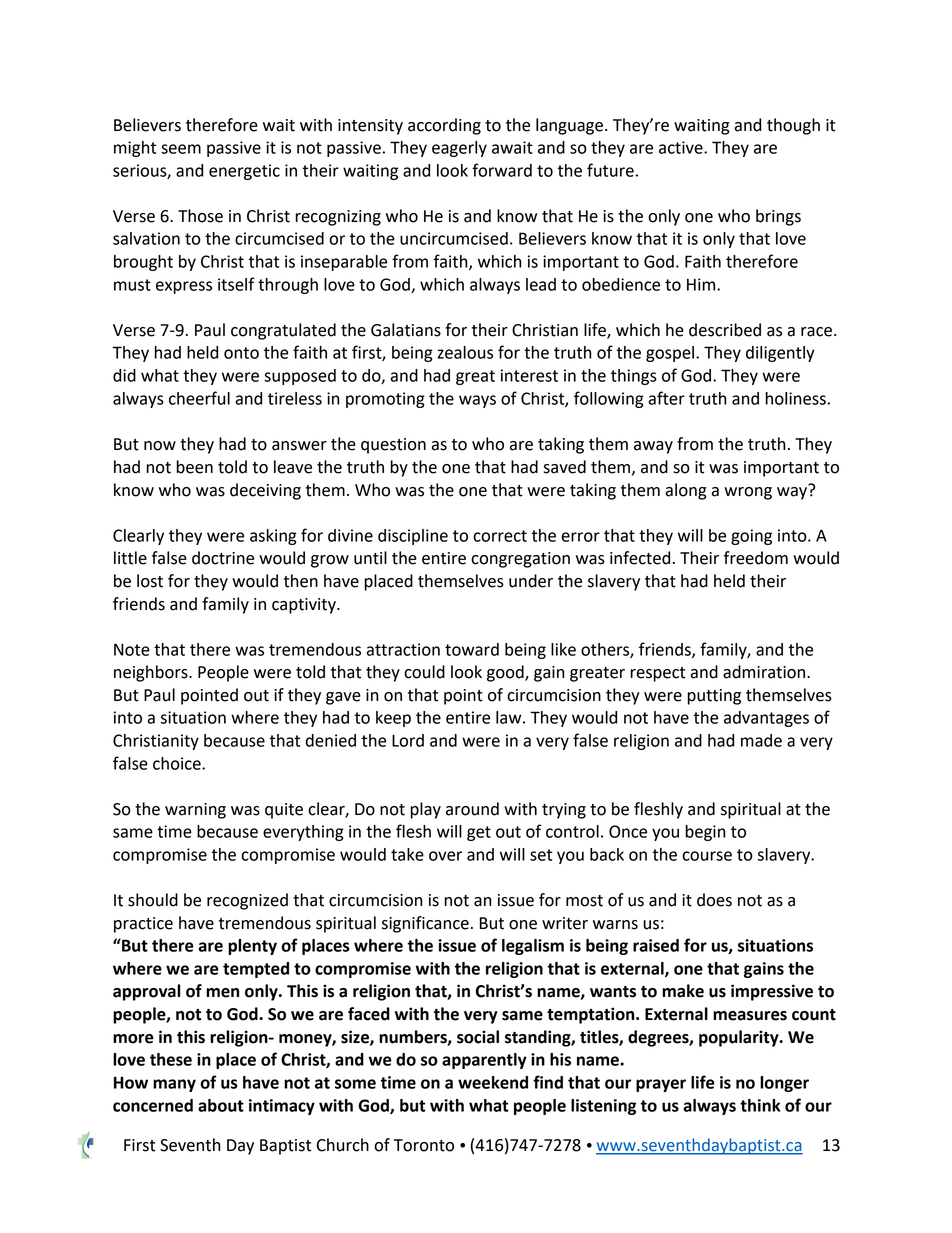 This screenshot has height=1233, width=952. What do you see at coordinates (221, 1105) in the screenshot?
I see `about` at bounding box center [221, 1105].
